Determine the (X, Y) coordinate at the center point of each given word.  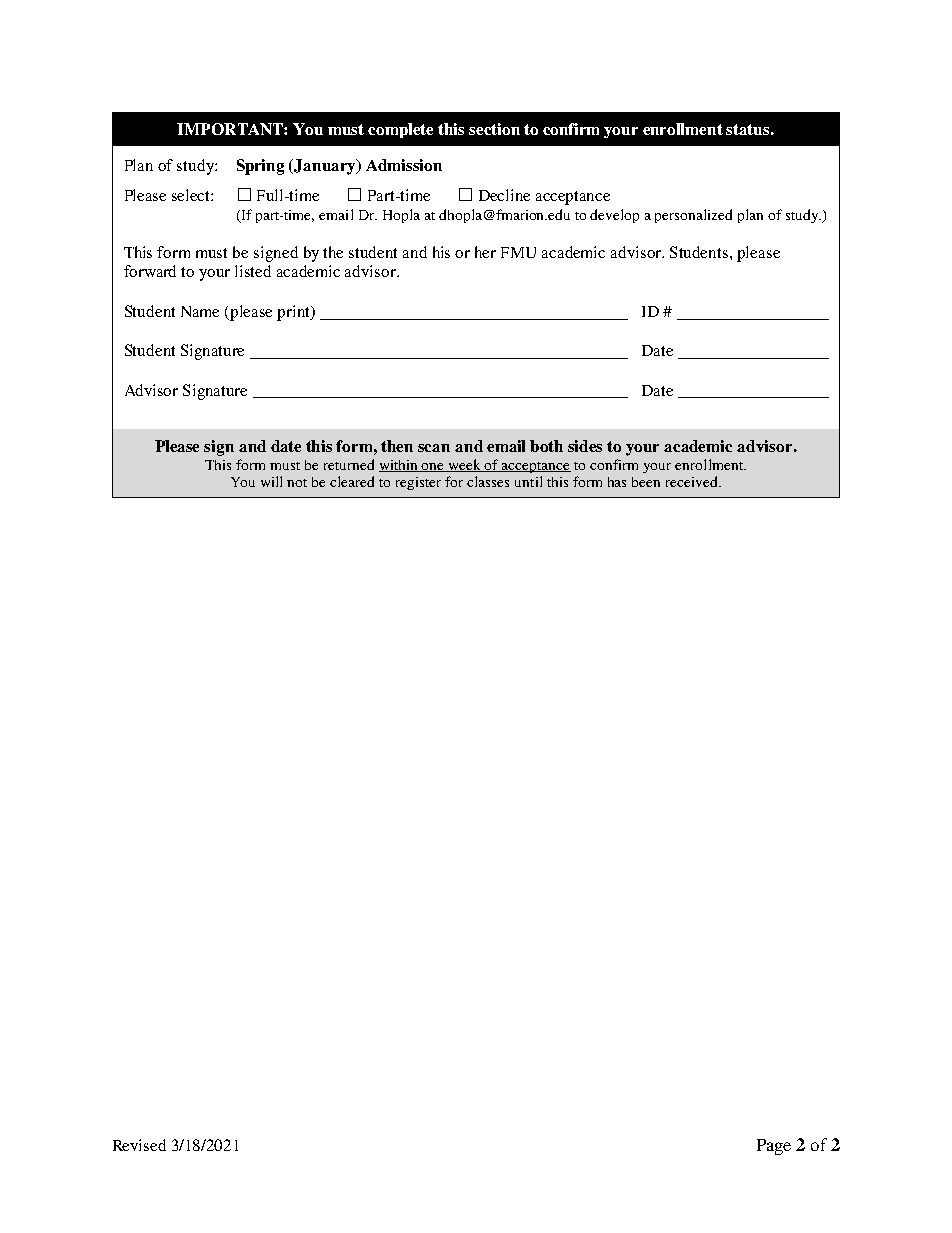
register (418, 483)
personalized (693, 216)
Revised (139, 1145)
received (693, 481)
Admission (404, 165)
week (465, 465)
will (271, 481)
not (297, 483)
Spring (260, 167)
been (646, 482)
